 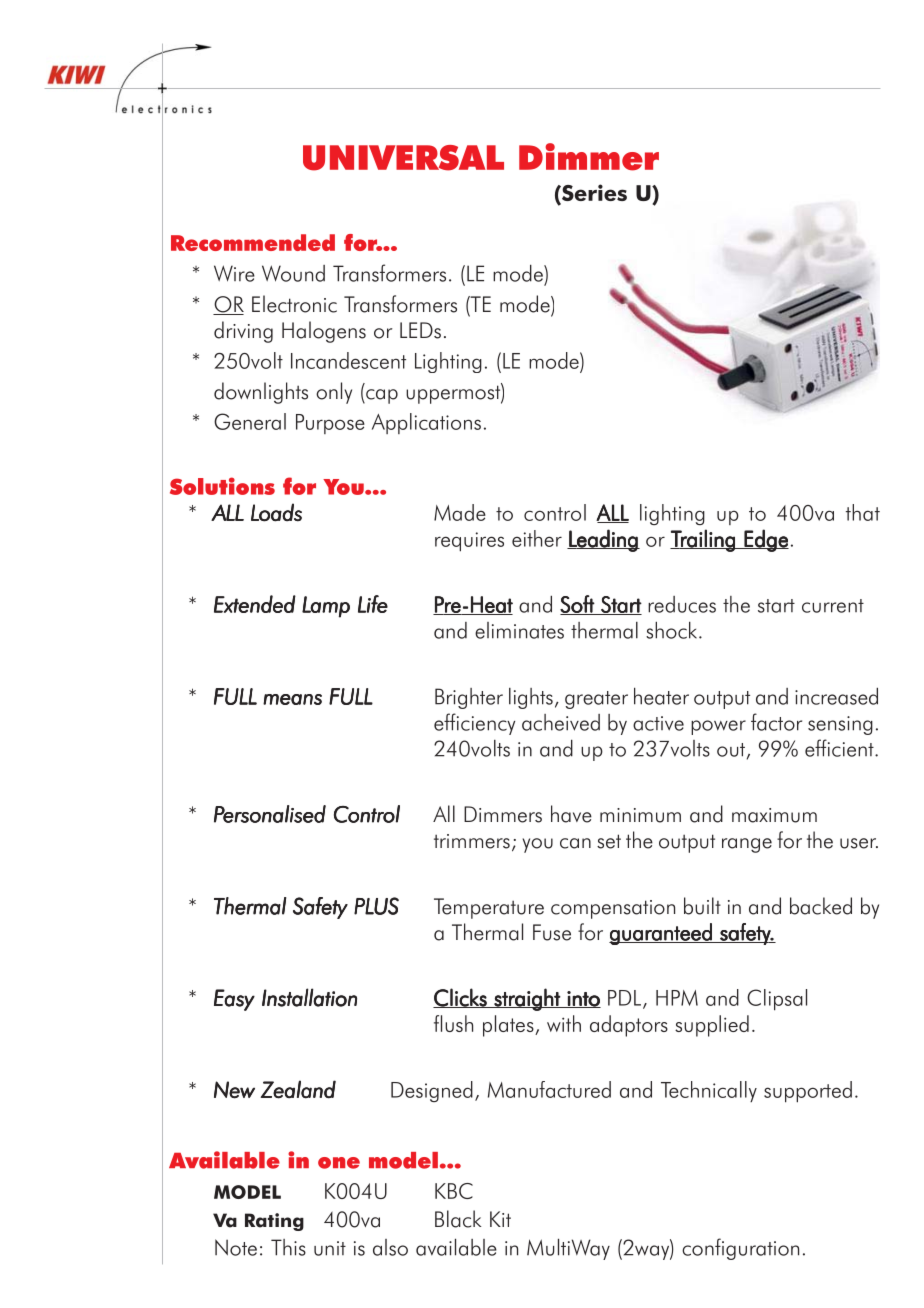 What do you see at coordinates (253, 242) in the image?
I see `Recommended` at bounding box center [253, 242].
